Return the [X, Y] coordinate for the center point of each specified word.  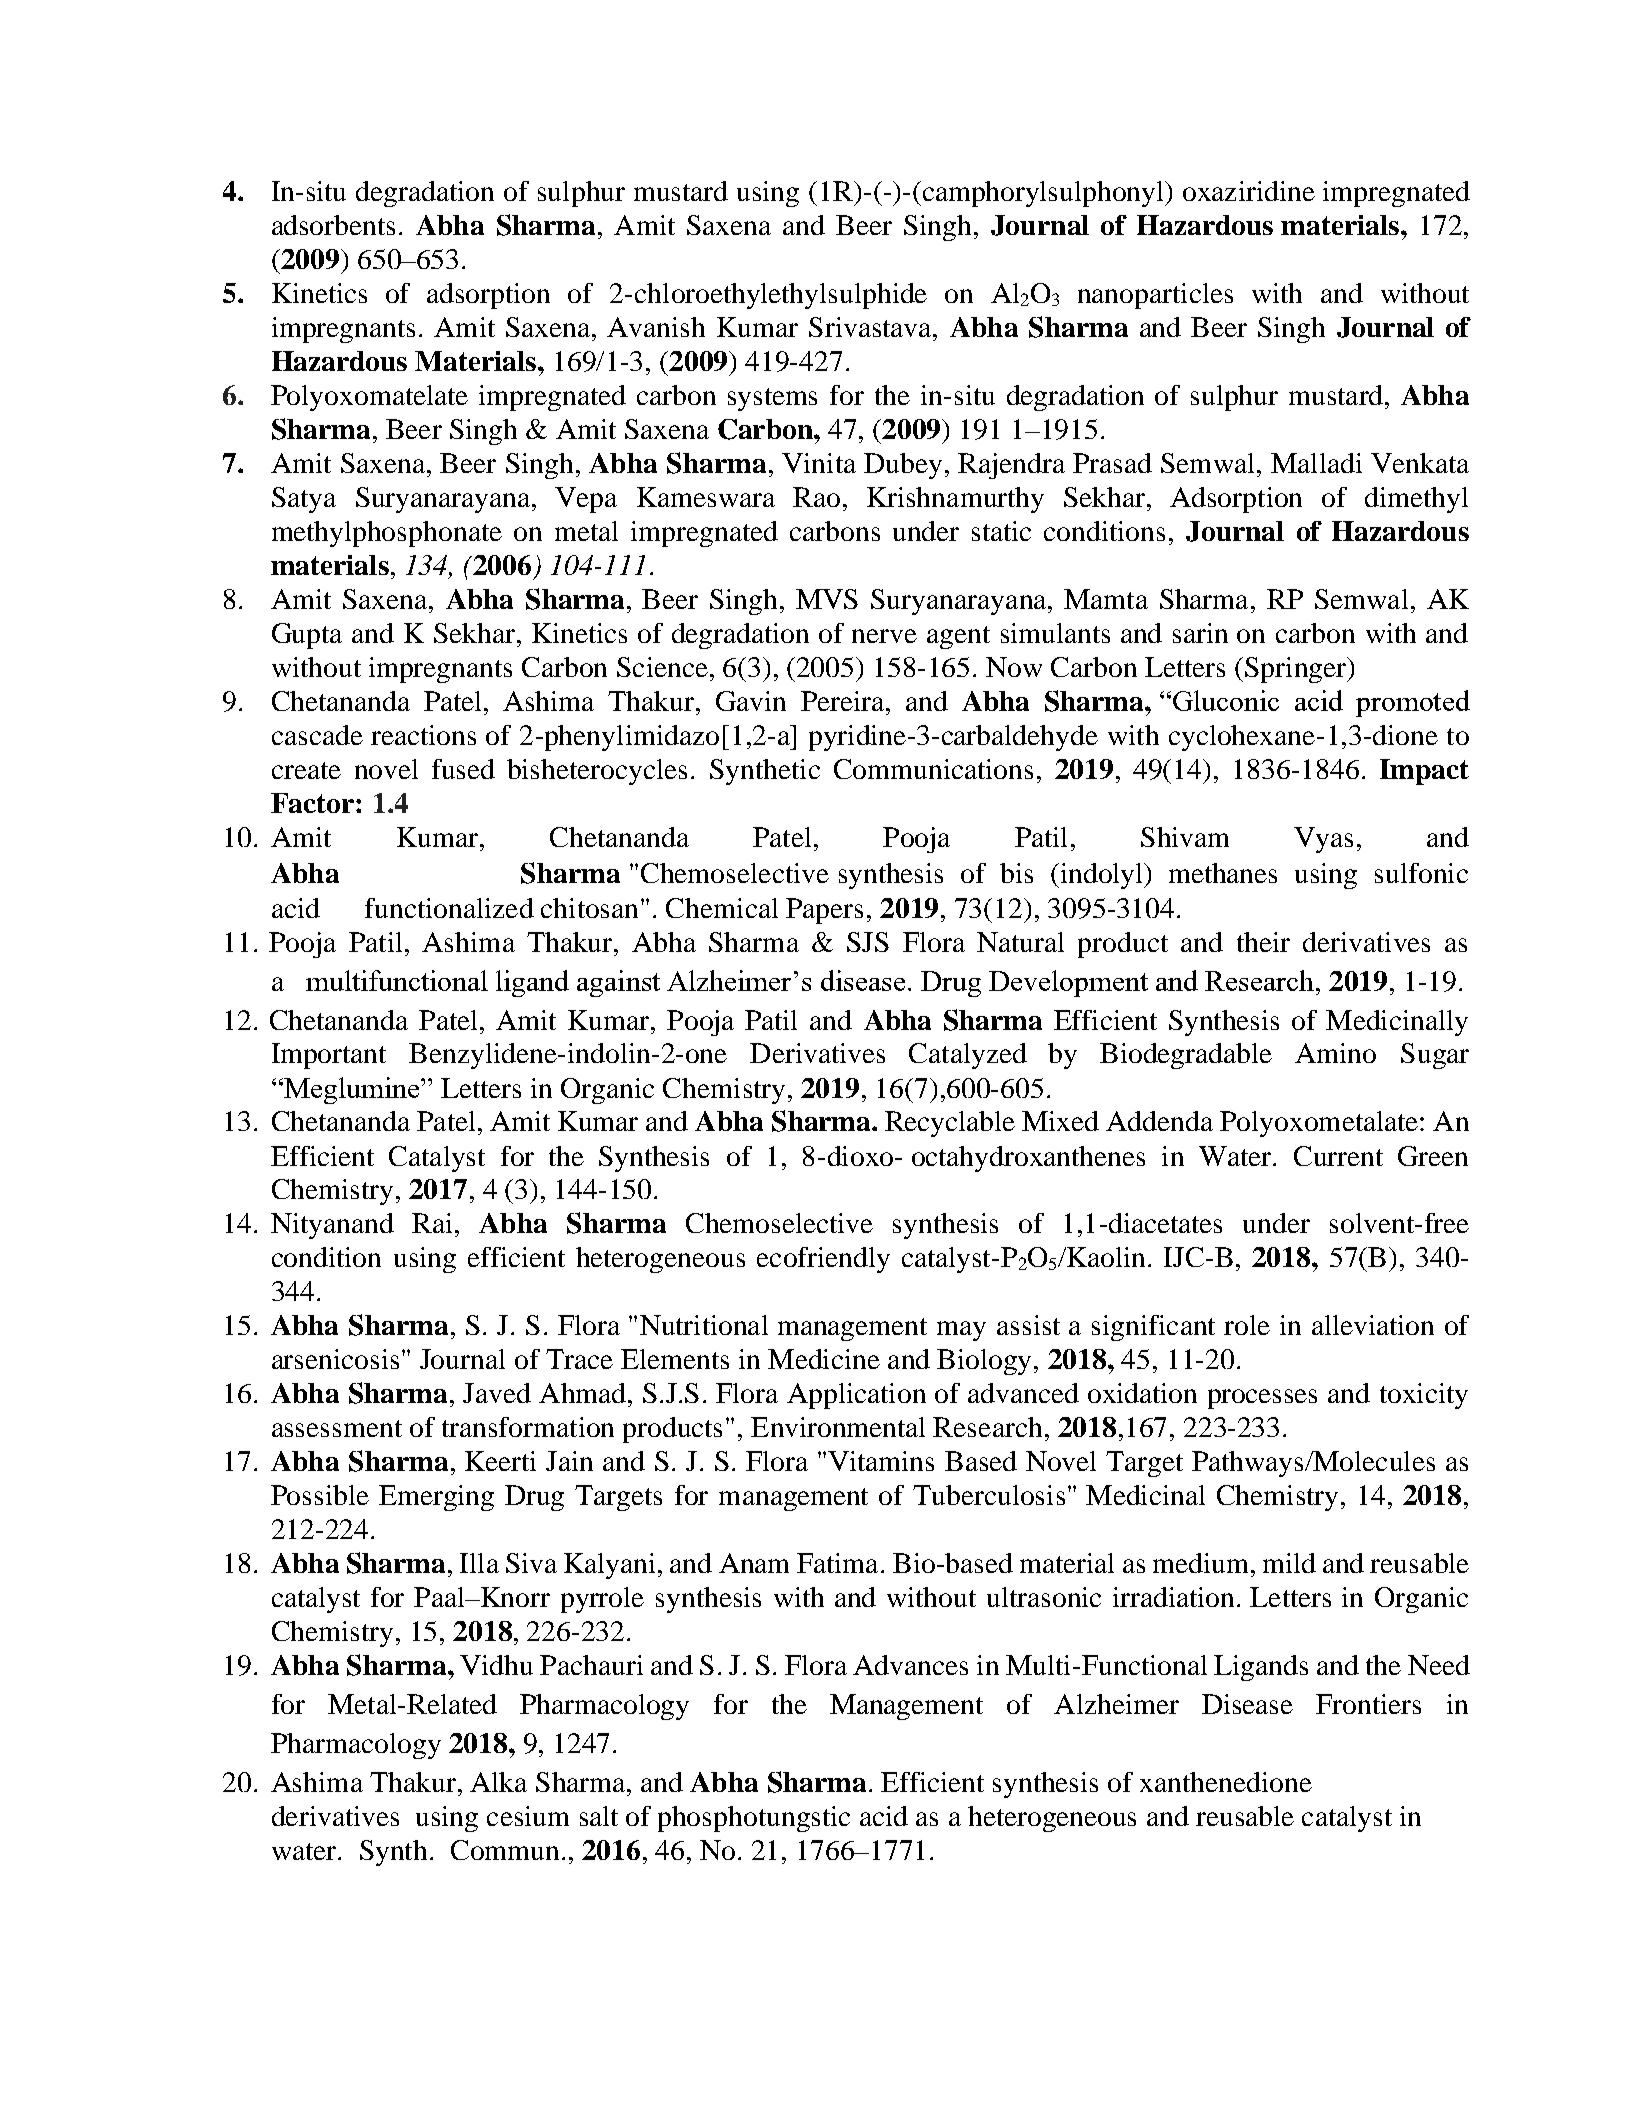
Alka [498, 1782]
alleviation [1373, 1325]
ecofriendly [823, 1260]
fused [463, 769]
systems [772, 399]
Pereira [844, 701]
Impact [1424, 772]
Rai [432, 1223]
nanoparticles [1155, 296]
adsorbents [333, 225]
